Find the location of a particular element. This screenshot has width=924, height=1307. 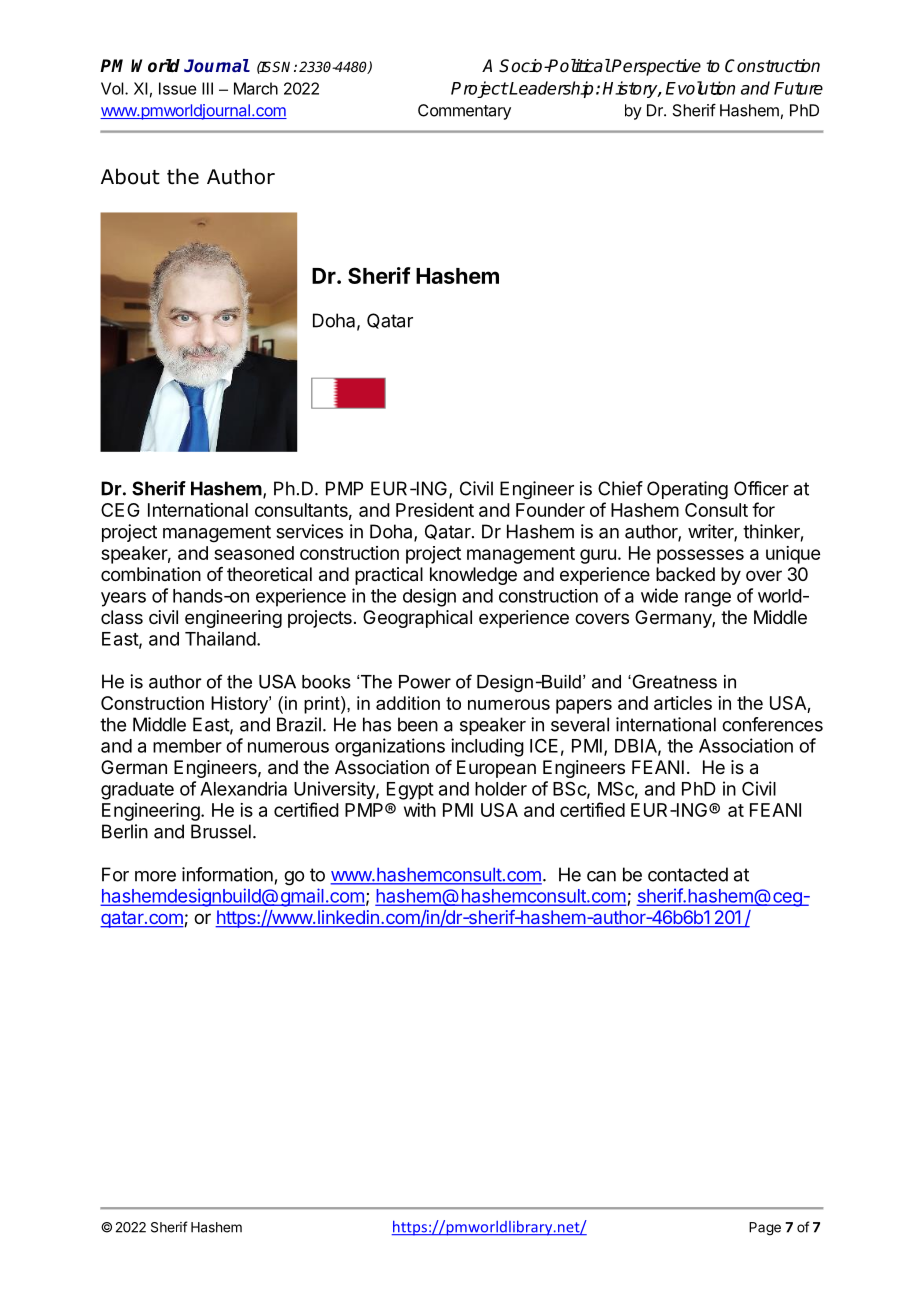

Operating is located at coordinates (687, 490).
